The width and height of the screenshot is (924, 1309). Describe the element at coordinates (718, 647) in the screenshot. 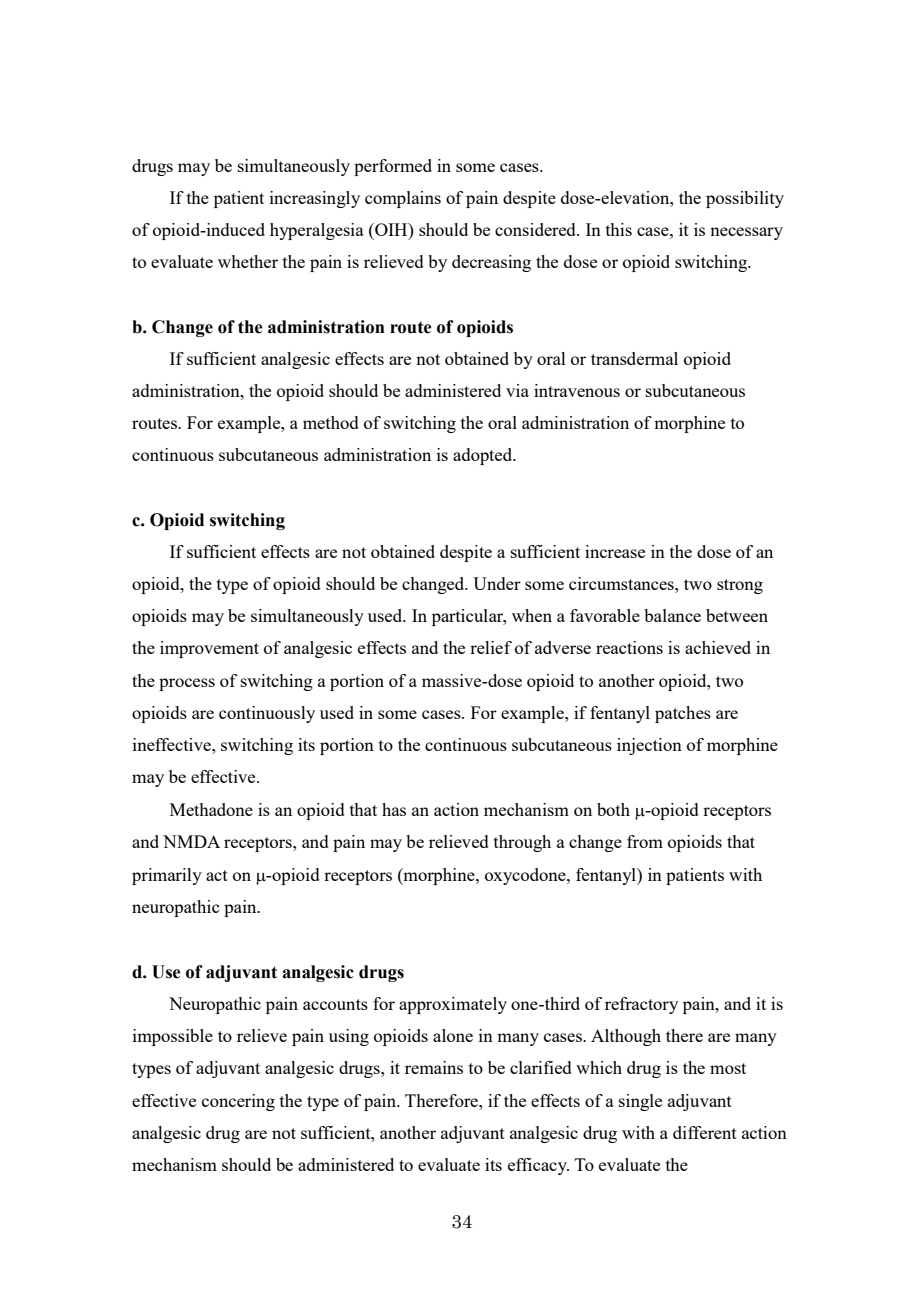

I see `achieved` at that location.
